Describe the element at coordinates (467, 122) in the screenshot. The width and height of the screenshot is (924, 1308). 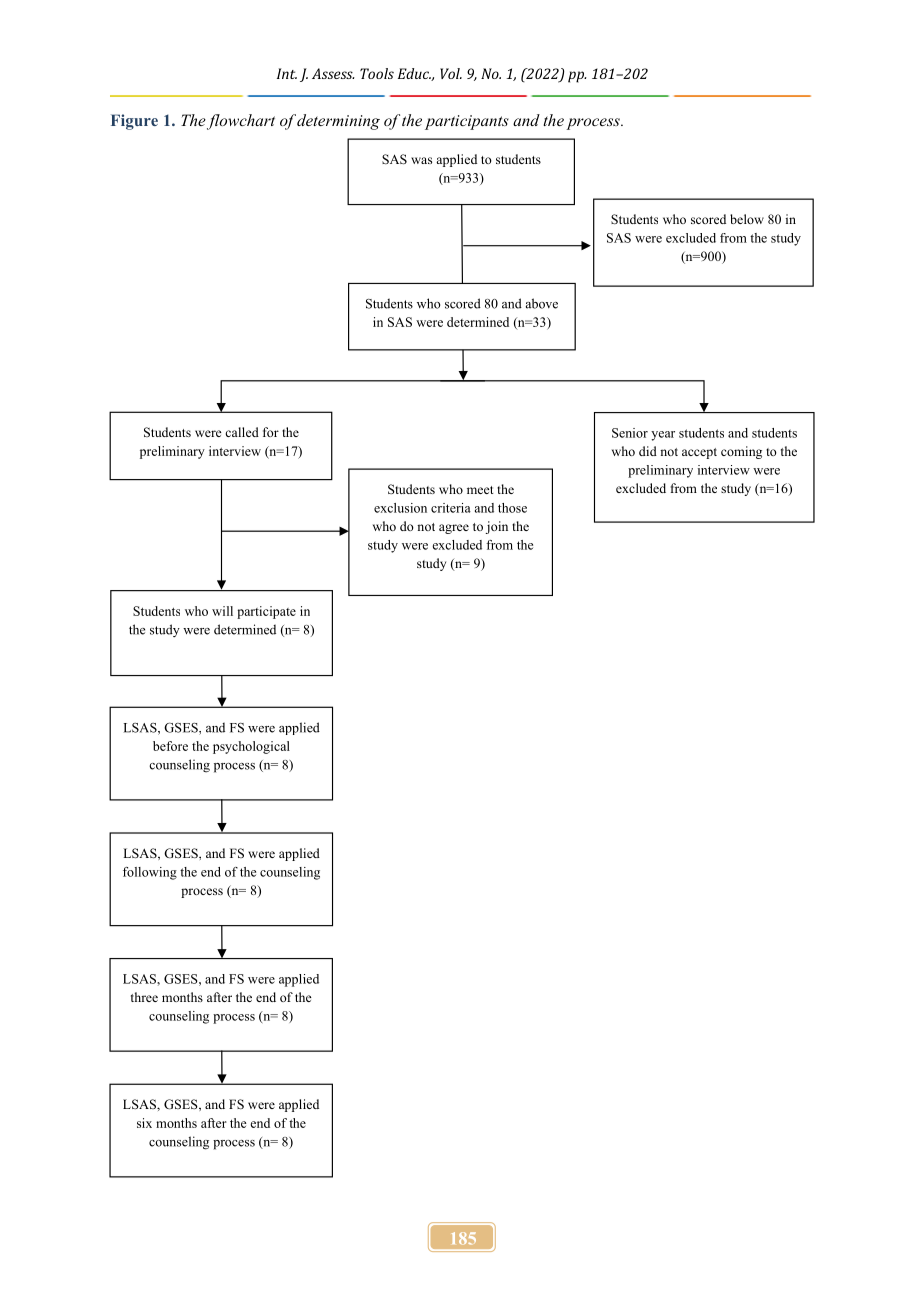
I see `participants` at that location.
